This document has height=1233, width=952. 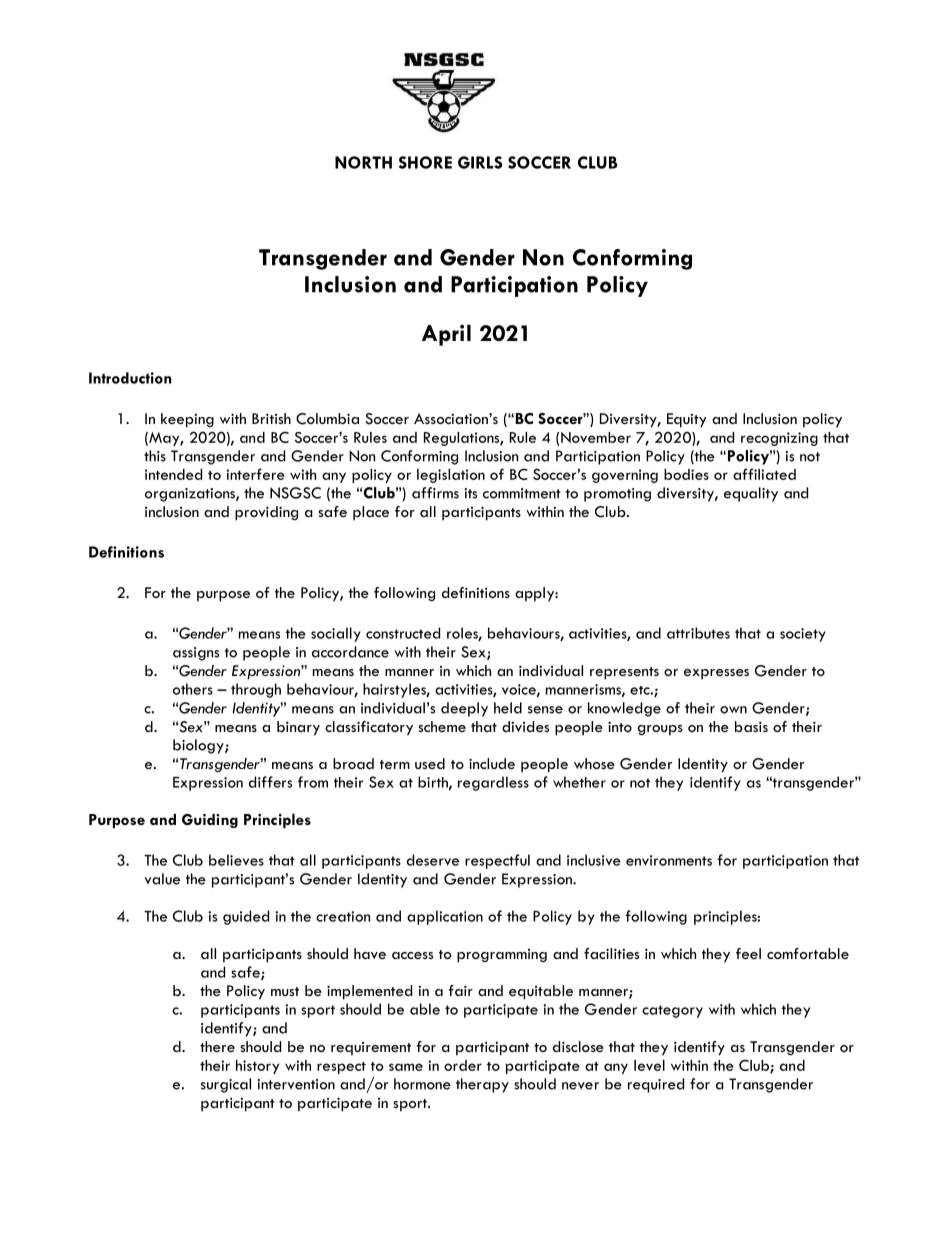 I want to click on environments, so click(x=669, y=860).
